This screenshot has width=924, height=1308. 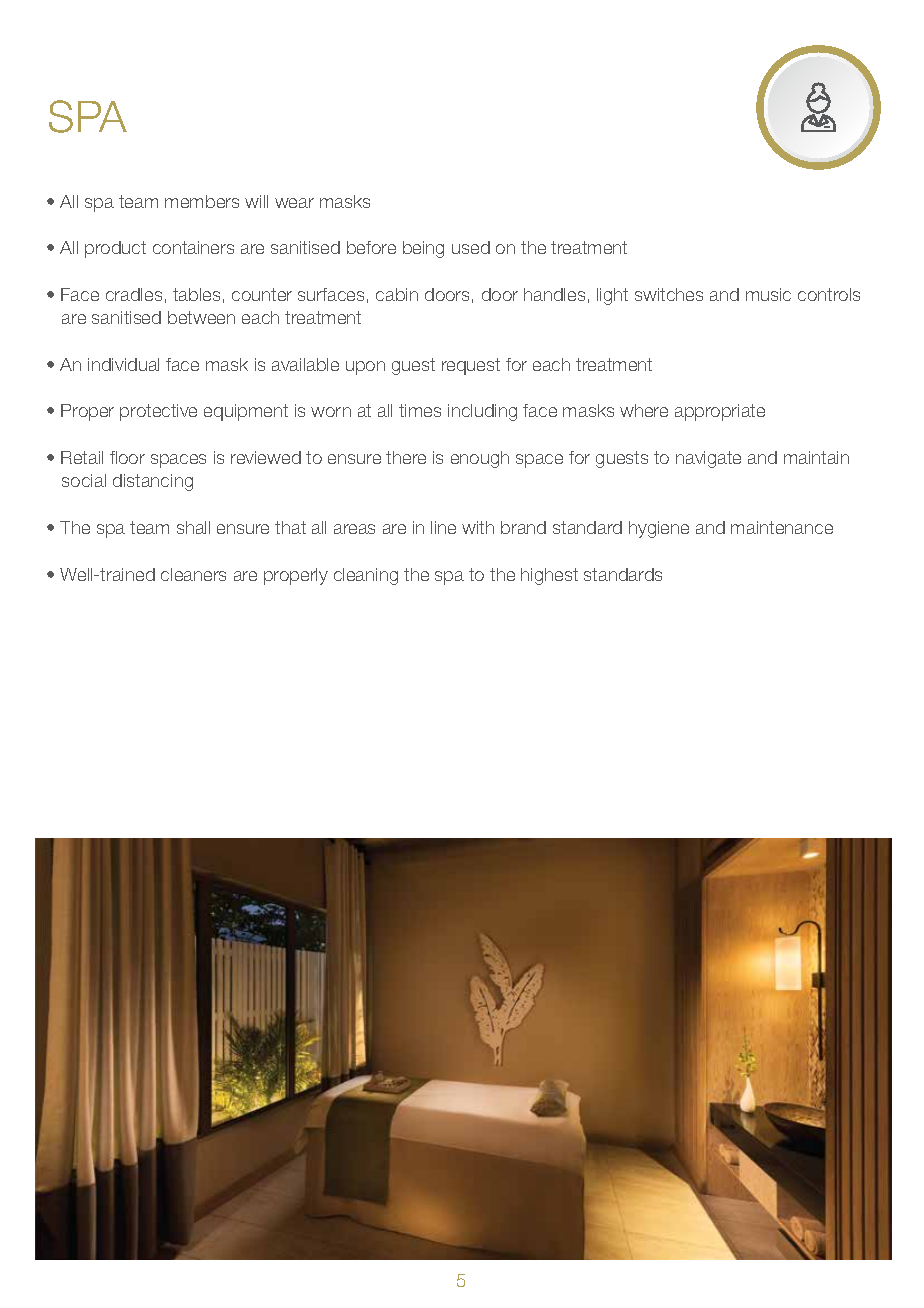 What do you see at coordinates (193, 574) in the screenshot?
I see `cleaners` at bounding box center [193, 574].
